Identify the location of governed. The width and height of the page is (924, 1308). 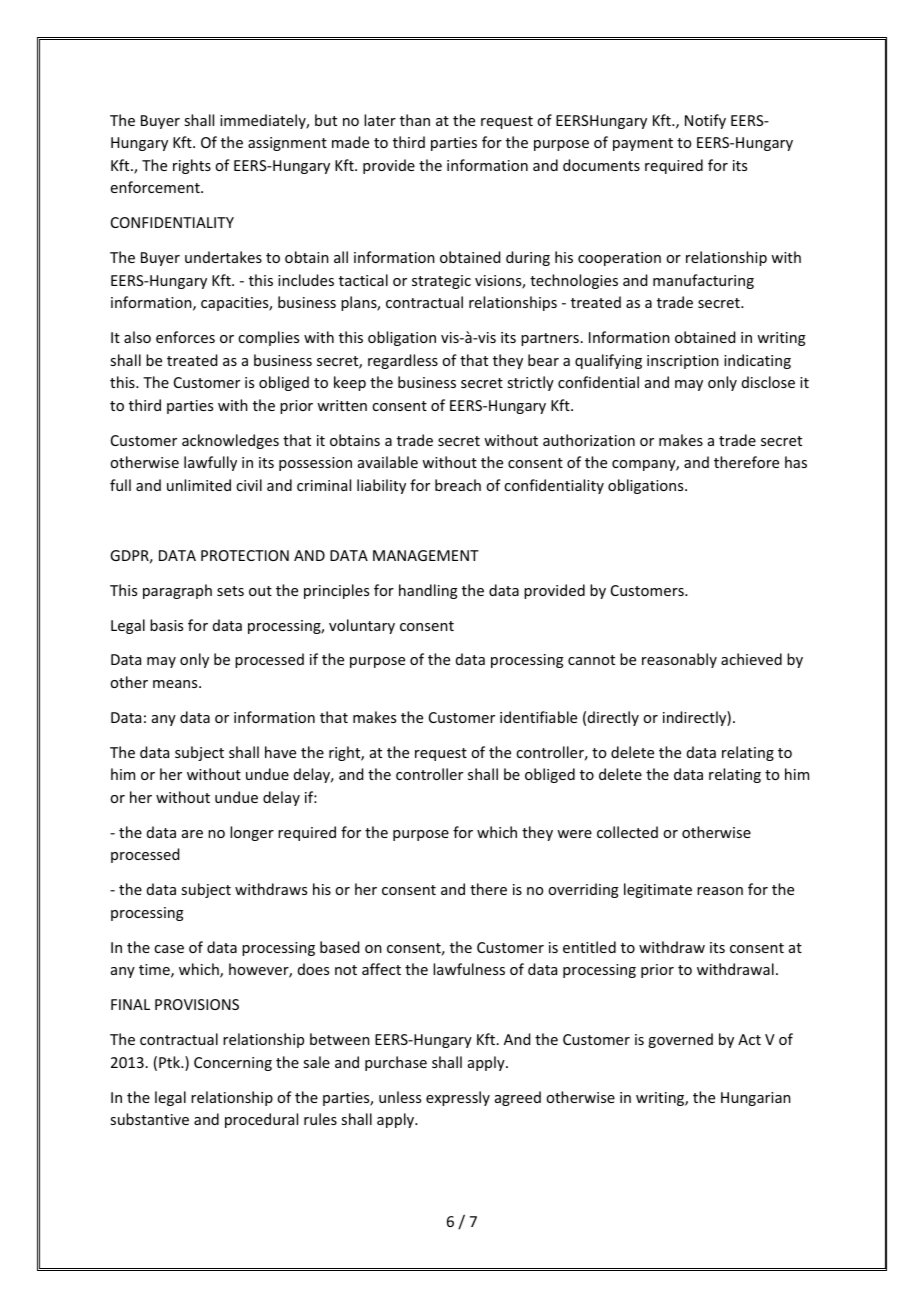
(680, 1040).
